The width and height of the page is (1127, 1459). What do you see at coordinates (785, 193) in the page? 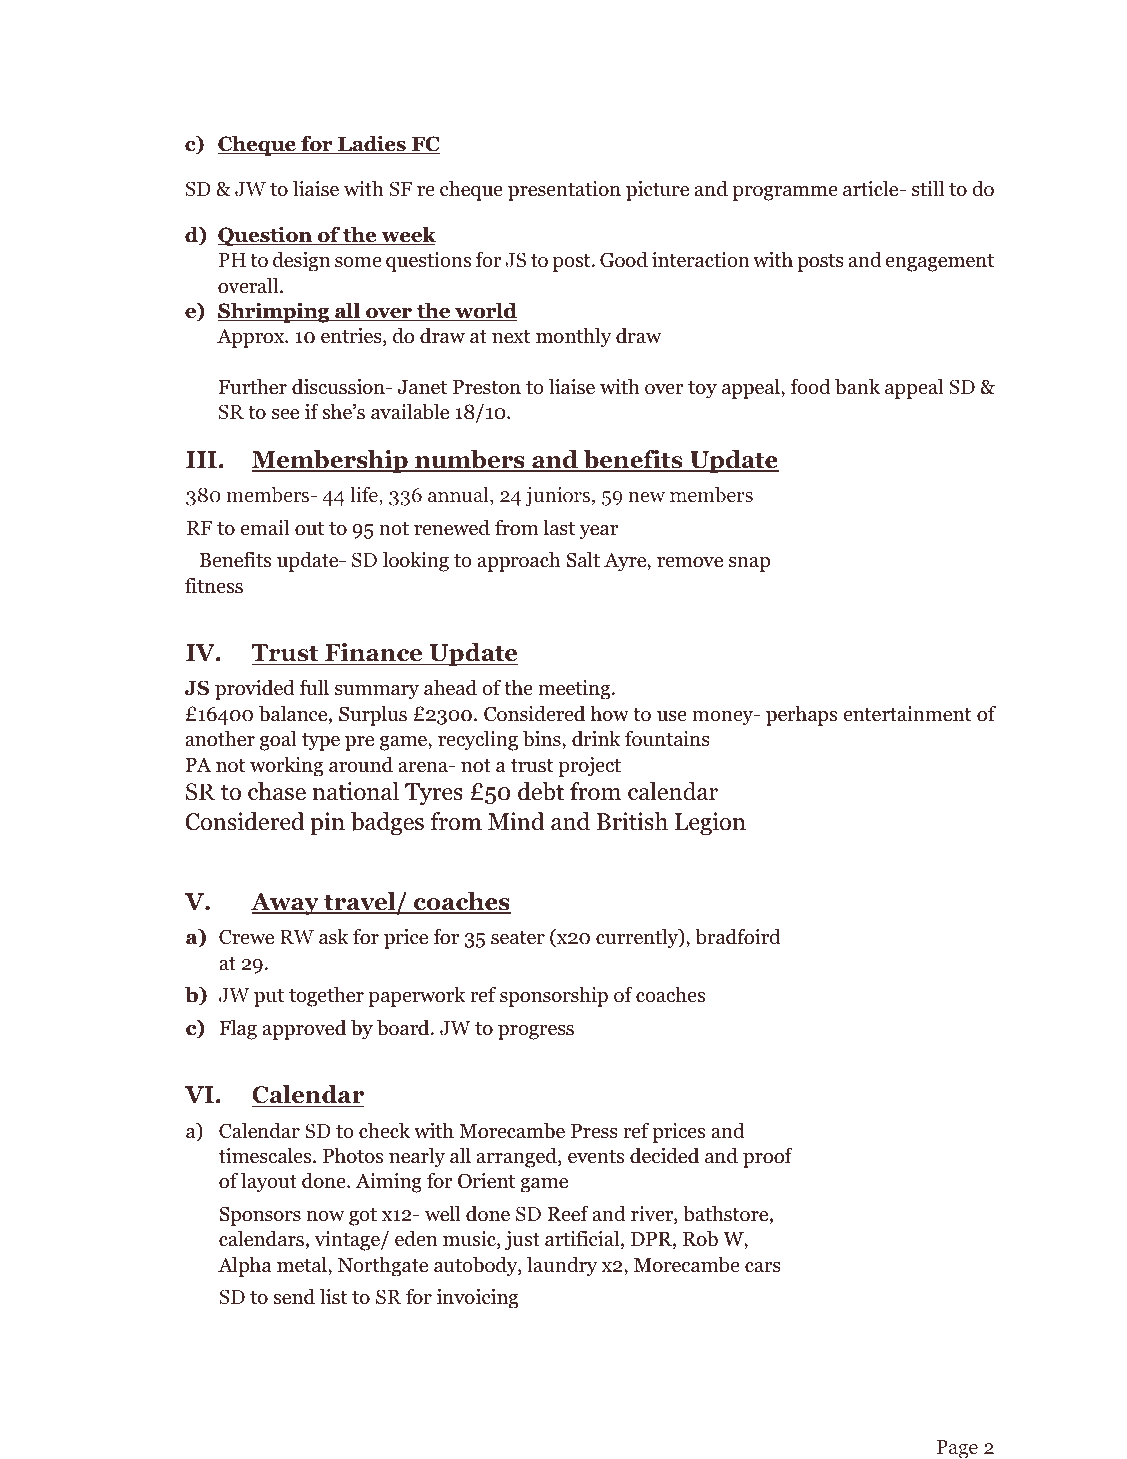
I see `programme` at bounding box center [785, 193].
